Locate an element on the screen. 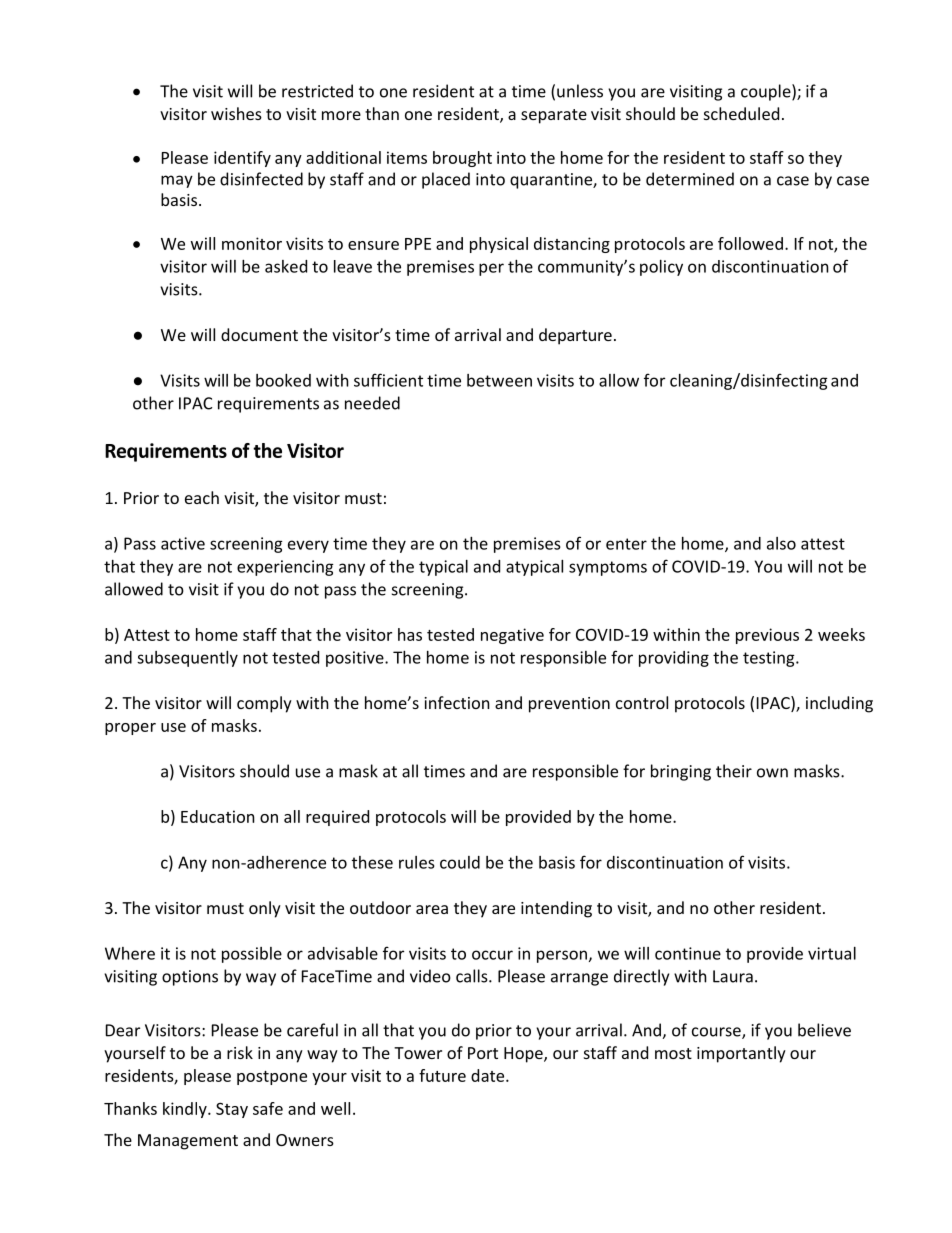 The width and height of the screenshot is (952, 1233). wishes is located at coordinates (236, 113).
